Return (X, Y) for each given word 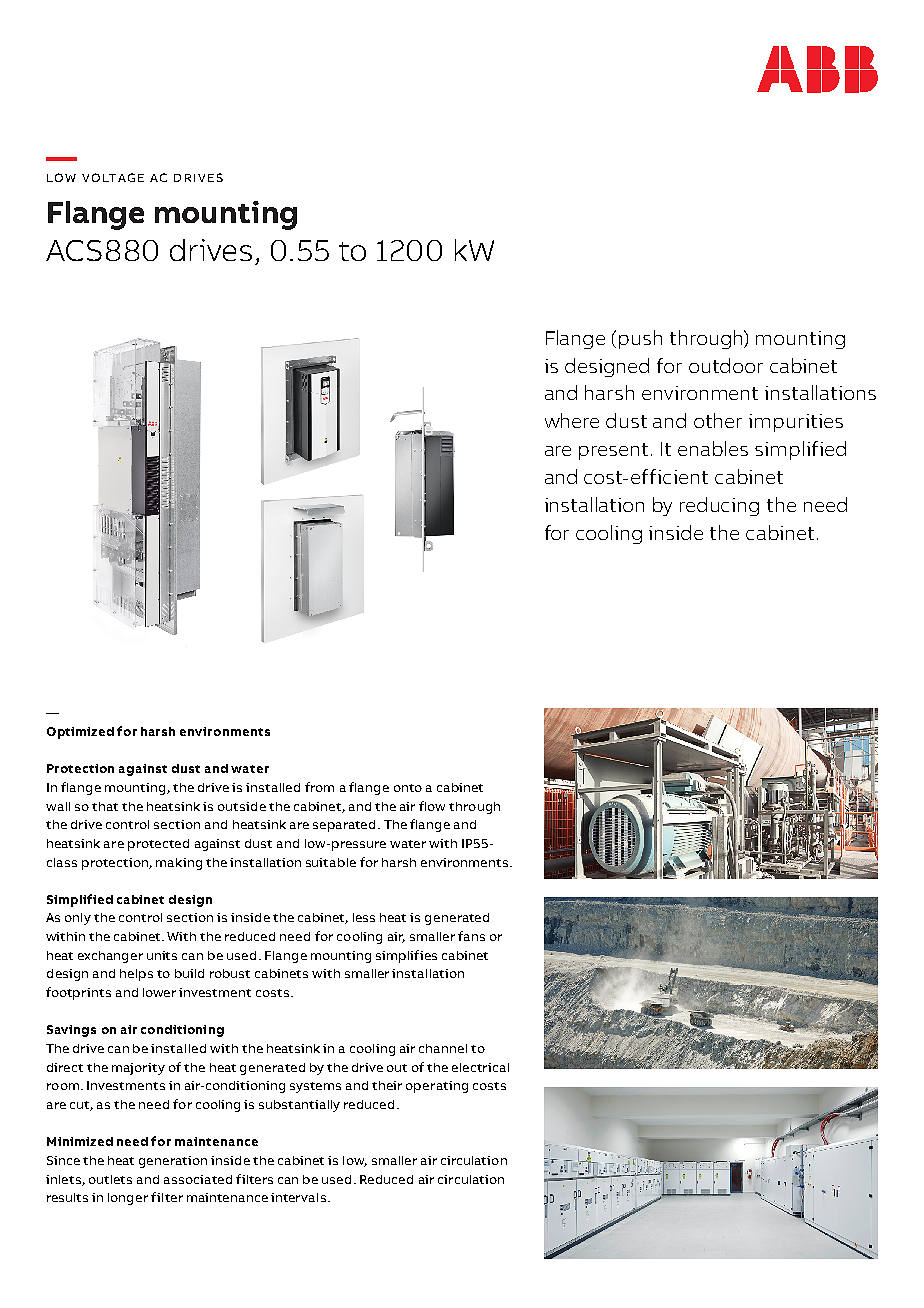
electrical (480, 1067)
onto (408, 788)
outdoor (726, 365)
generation (173, 1162)
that (105, 806)
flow (432, 806)
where (572, 420)
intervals (298, 1197)
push (640, 339)
